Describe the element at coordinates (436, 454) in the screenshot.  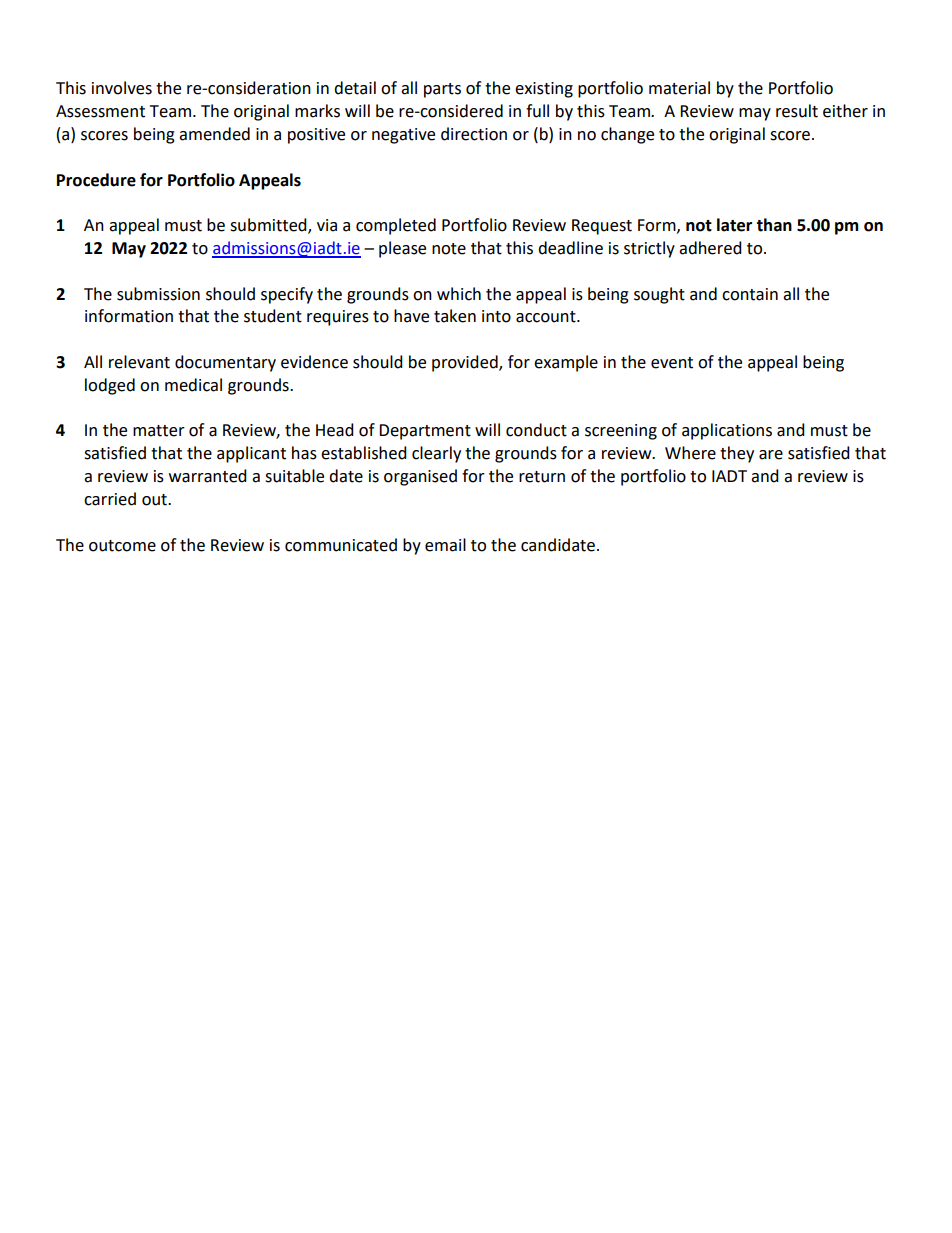
I see `clearly` at that location.
